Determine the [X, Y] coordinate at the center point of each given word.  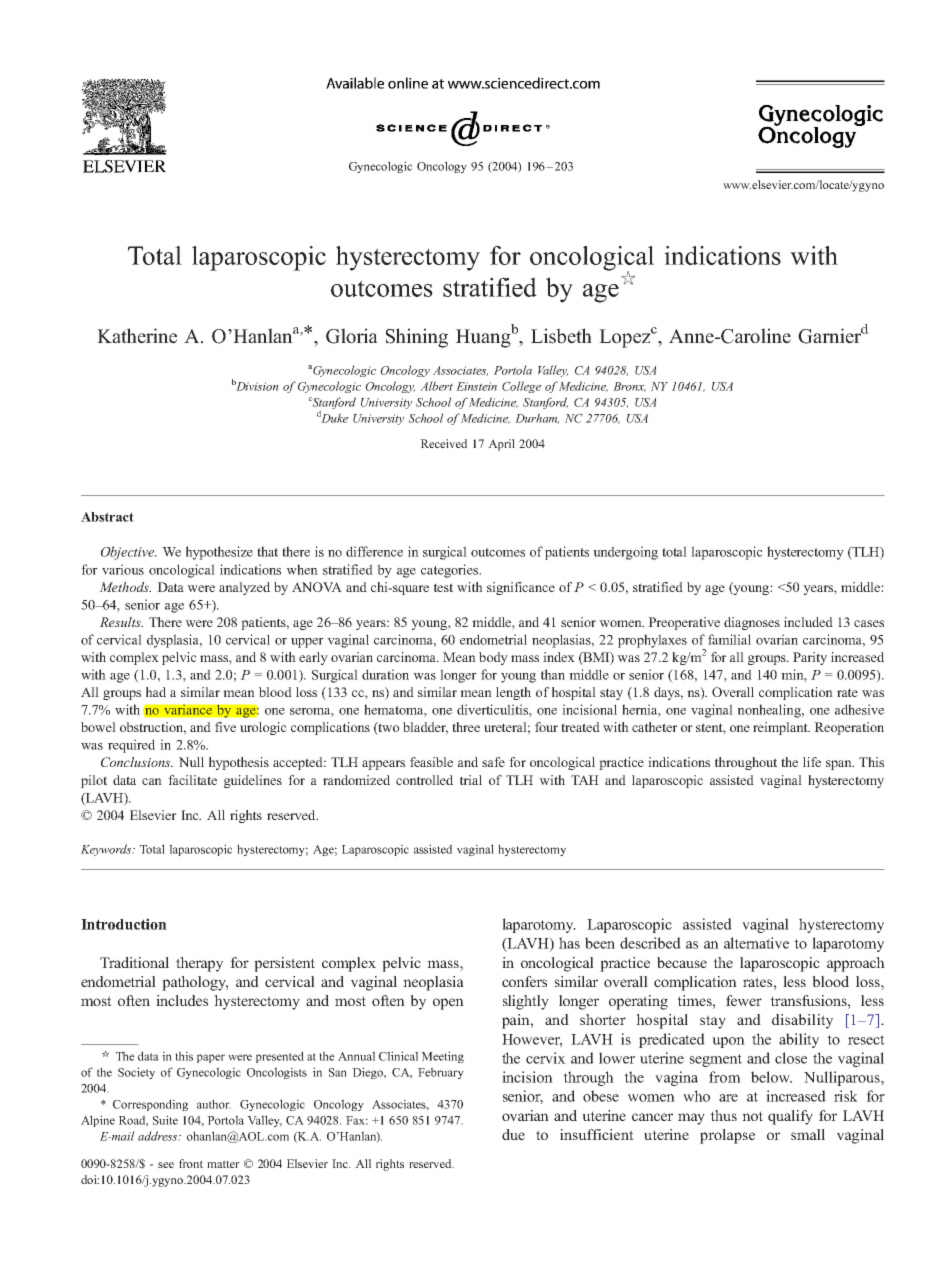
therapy [199, 964]
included [808, 622]
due [513, 1134]
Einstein [476, 386]
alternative [756, 943]
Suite [165, 1120]
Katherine [137, 336]
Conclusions [137, 762]
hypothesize [219, 553]
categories [451, 571]
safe [493, 762]
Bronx [629, 387]
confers [524, 981]
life [812, 762]
